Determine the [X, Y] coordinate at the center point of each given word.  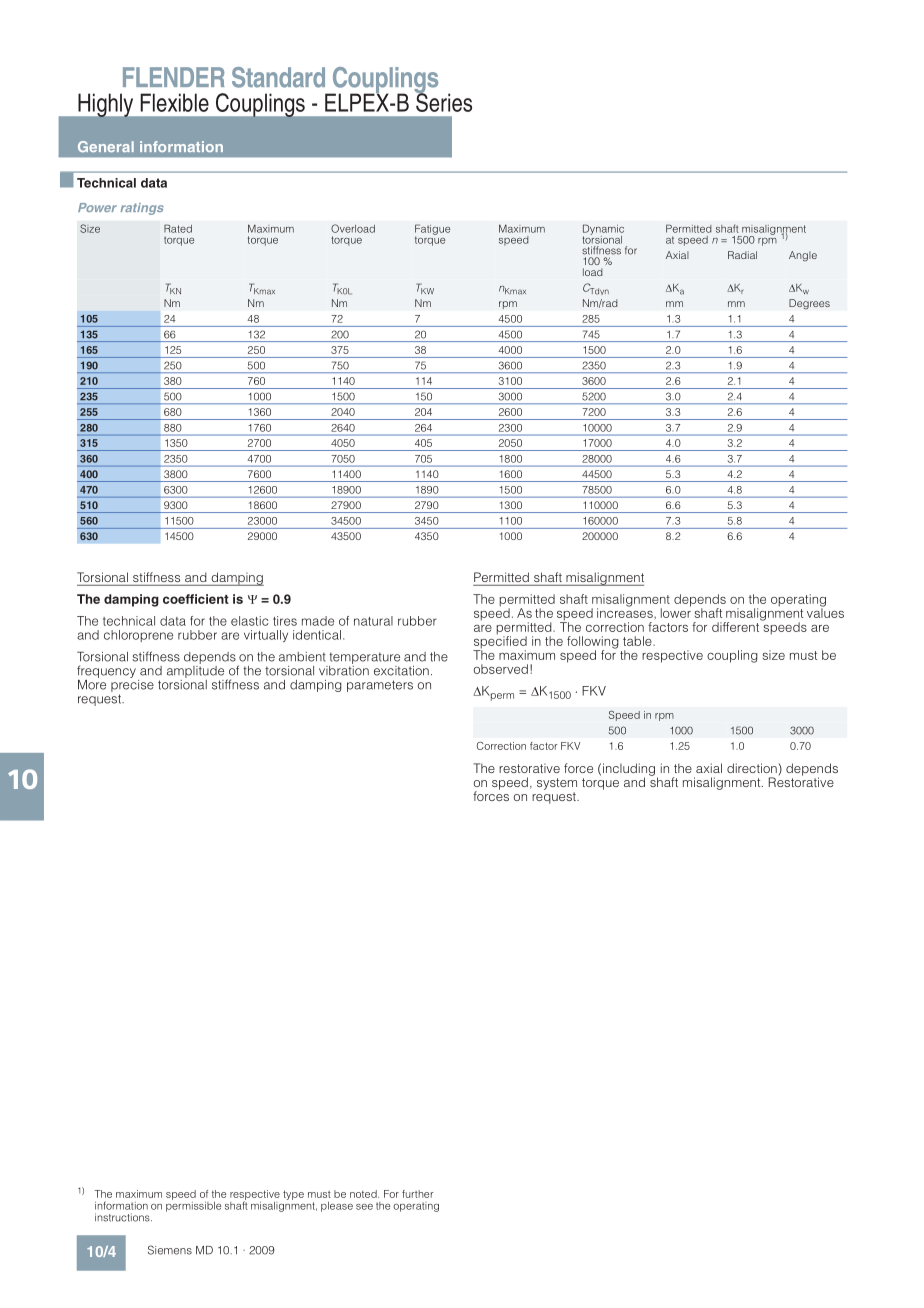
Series [443, 101]
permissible [193, 1205]
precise [132, 684]
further [417, 1194]
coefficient [196, 599]
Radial [742, 255]
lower [676, 612]
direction [753, 768]
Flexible [174, 102]
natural [373, 621]
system [557, 784]
